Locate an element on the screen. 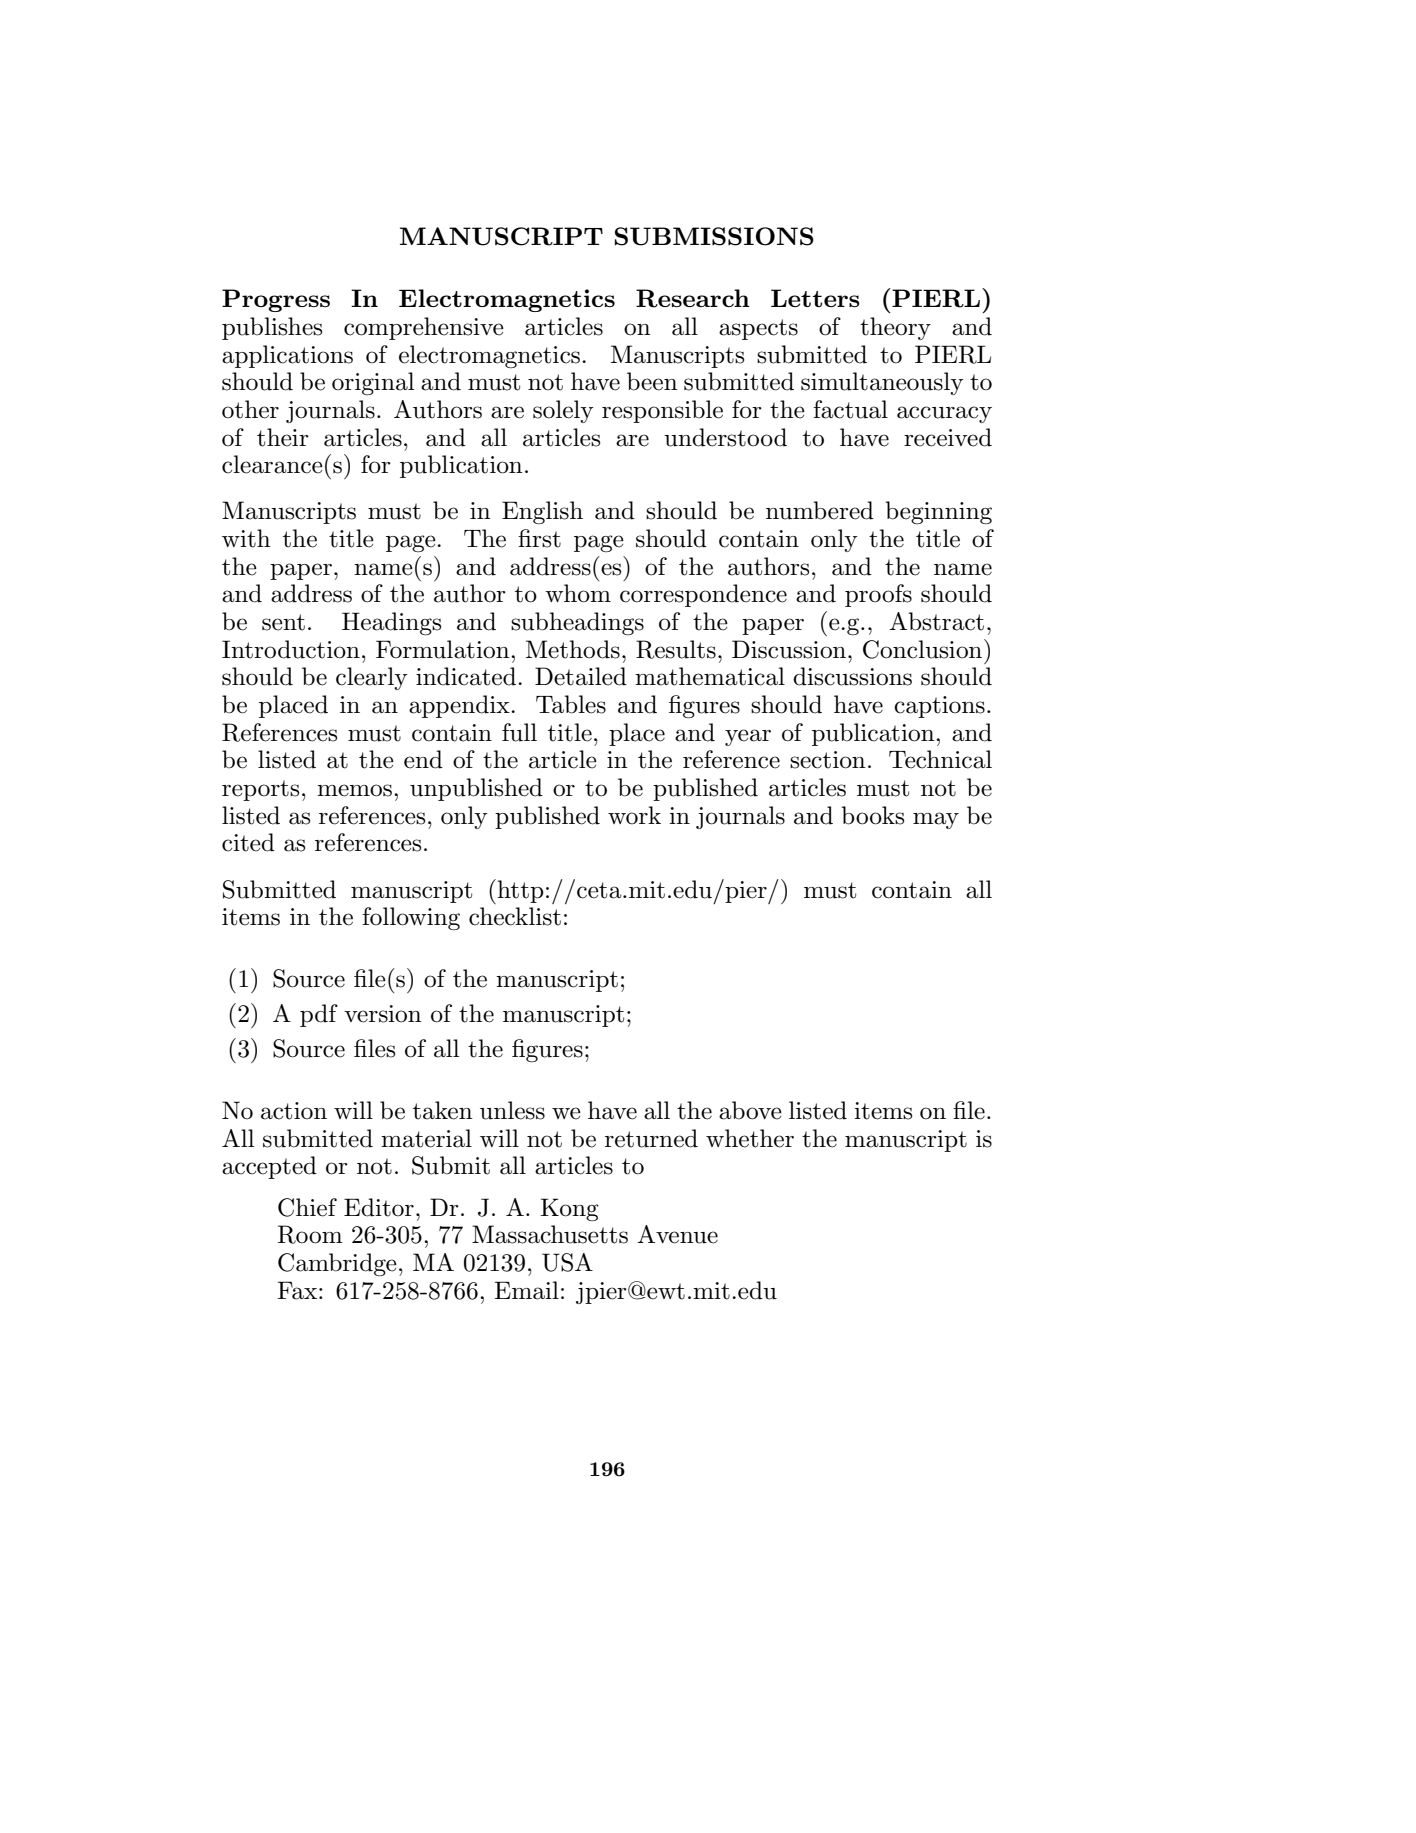 The width and height of the screenshot is (1416, 1833). Cambridge is located at coordinates (337, 1265).
